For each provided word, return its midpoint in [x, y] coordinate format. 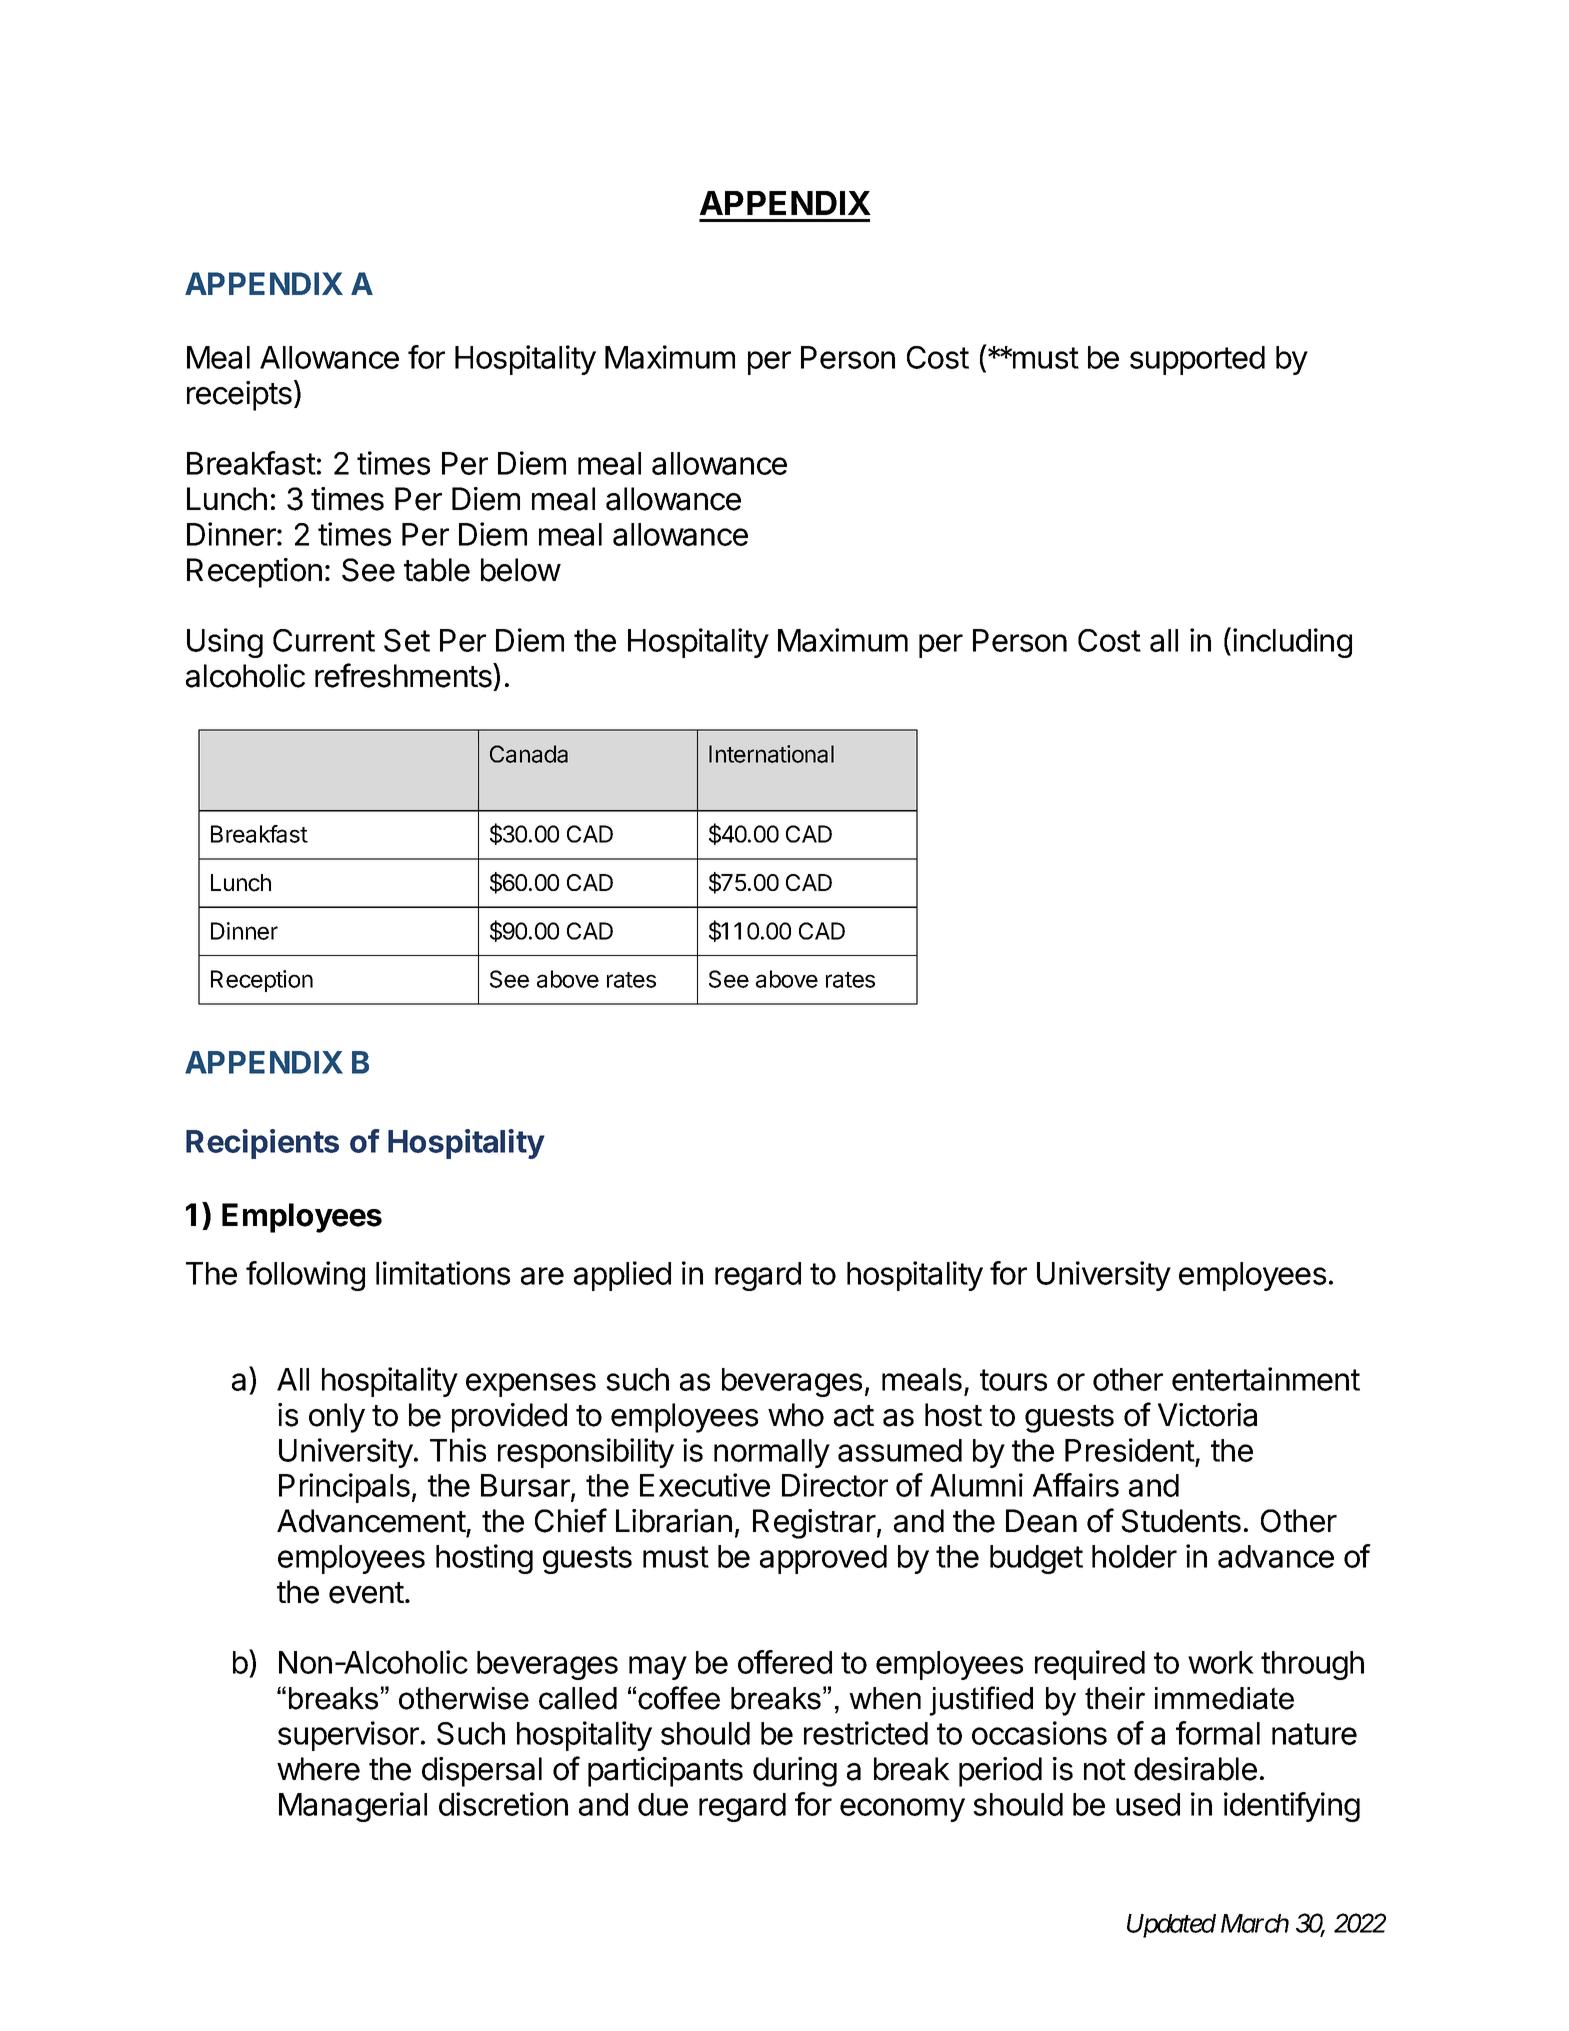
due [663, 1804]
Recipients [262, 1144]
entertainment [1266, 1379]
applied [622, 1276]
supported [1197, 360]
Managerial [353, 1807]
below [521, 570]
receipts [239, 396]
